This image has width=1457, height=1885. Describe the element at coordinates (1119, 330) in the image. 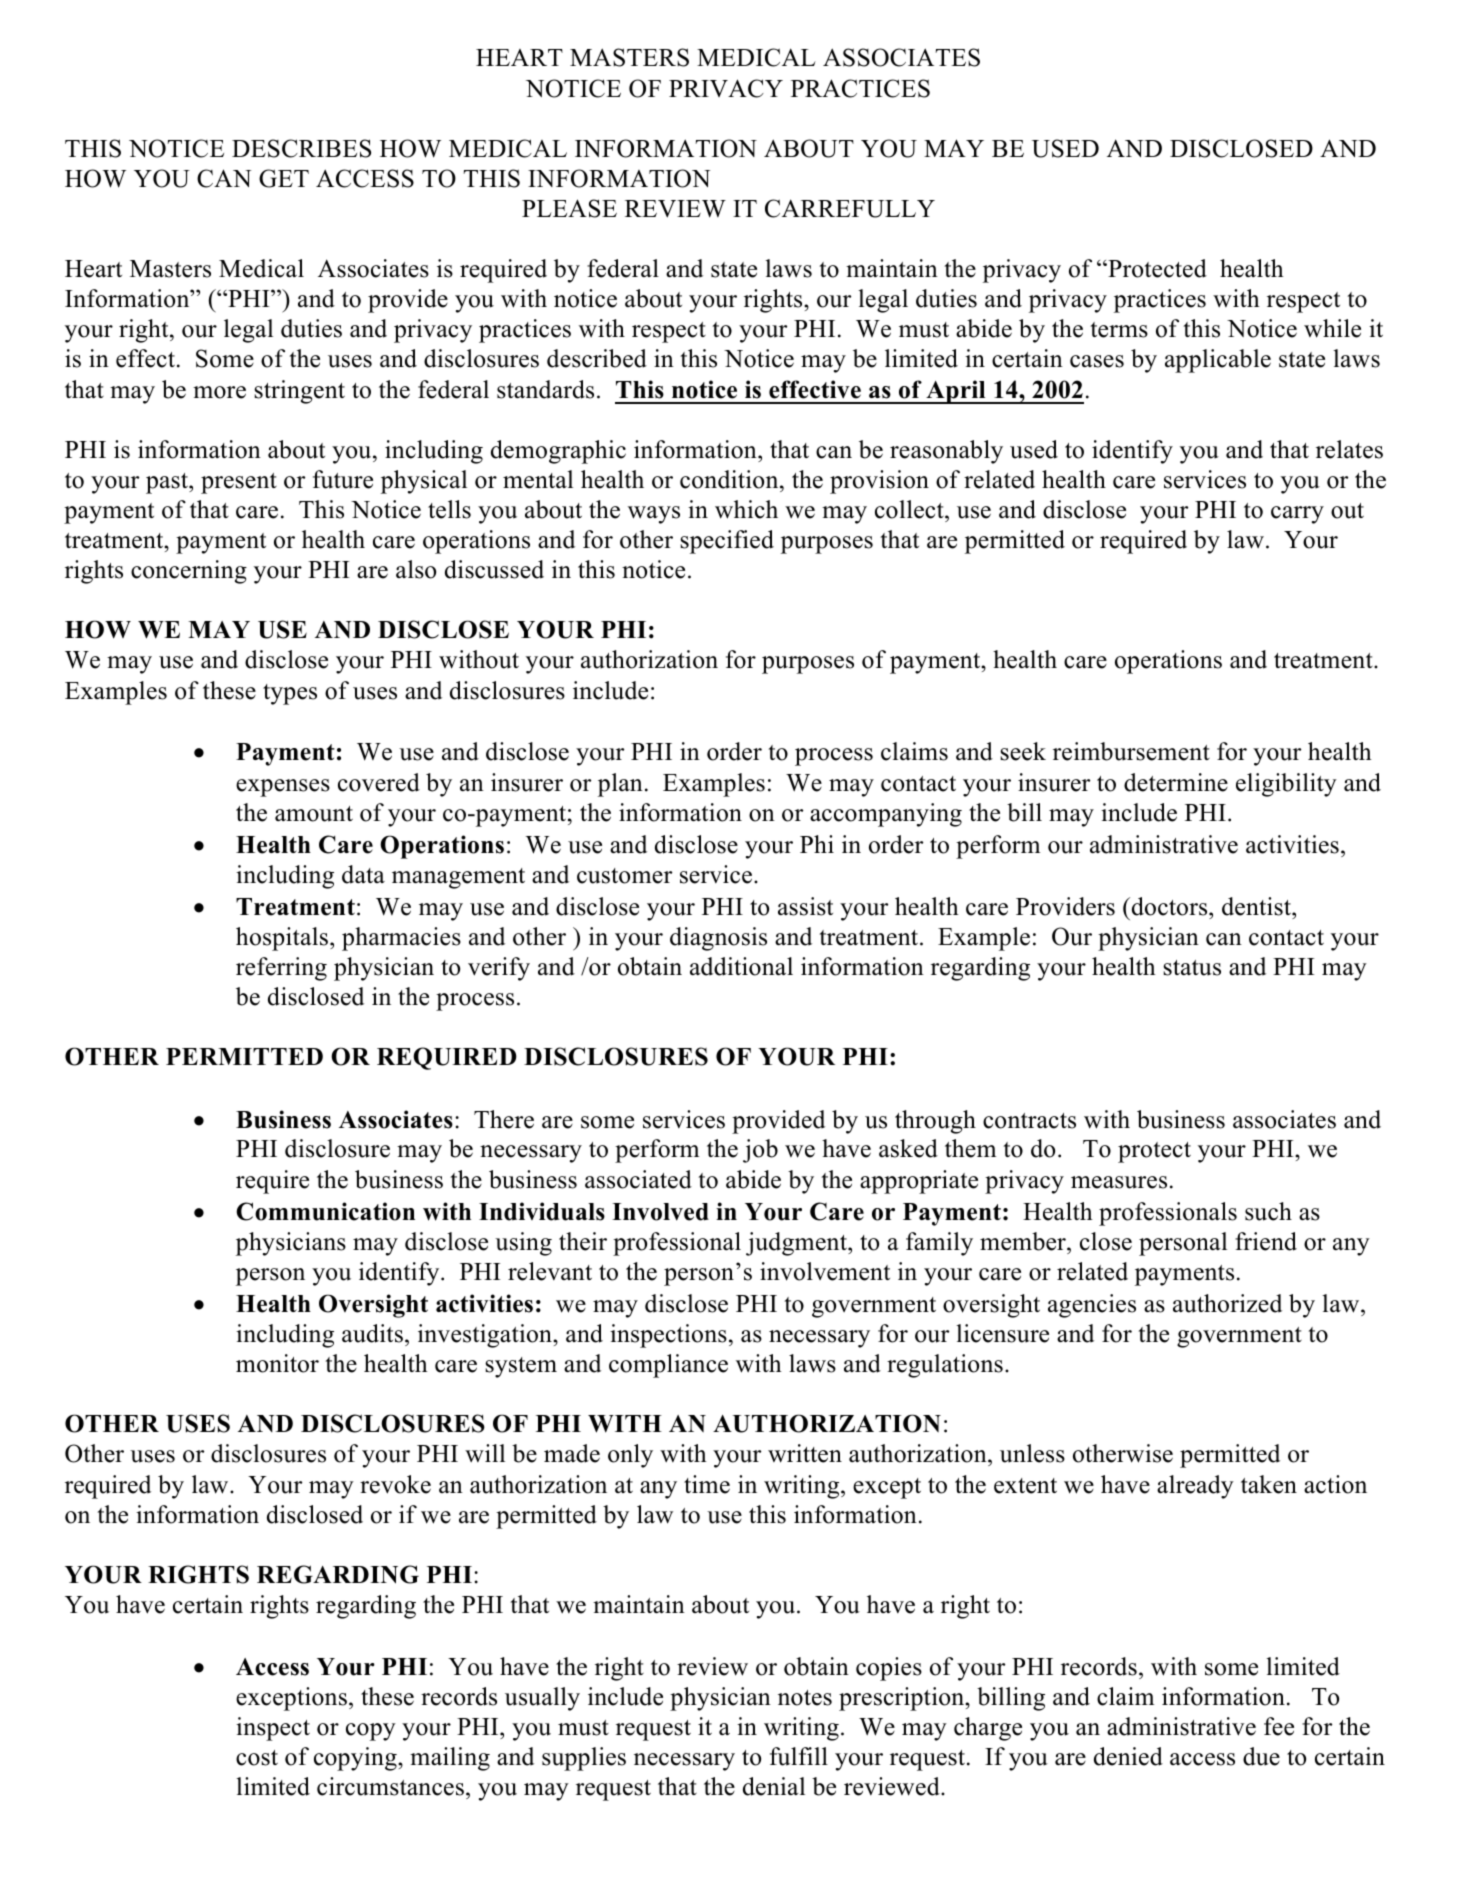

I see `terms` at that location.
